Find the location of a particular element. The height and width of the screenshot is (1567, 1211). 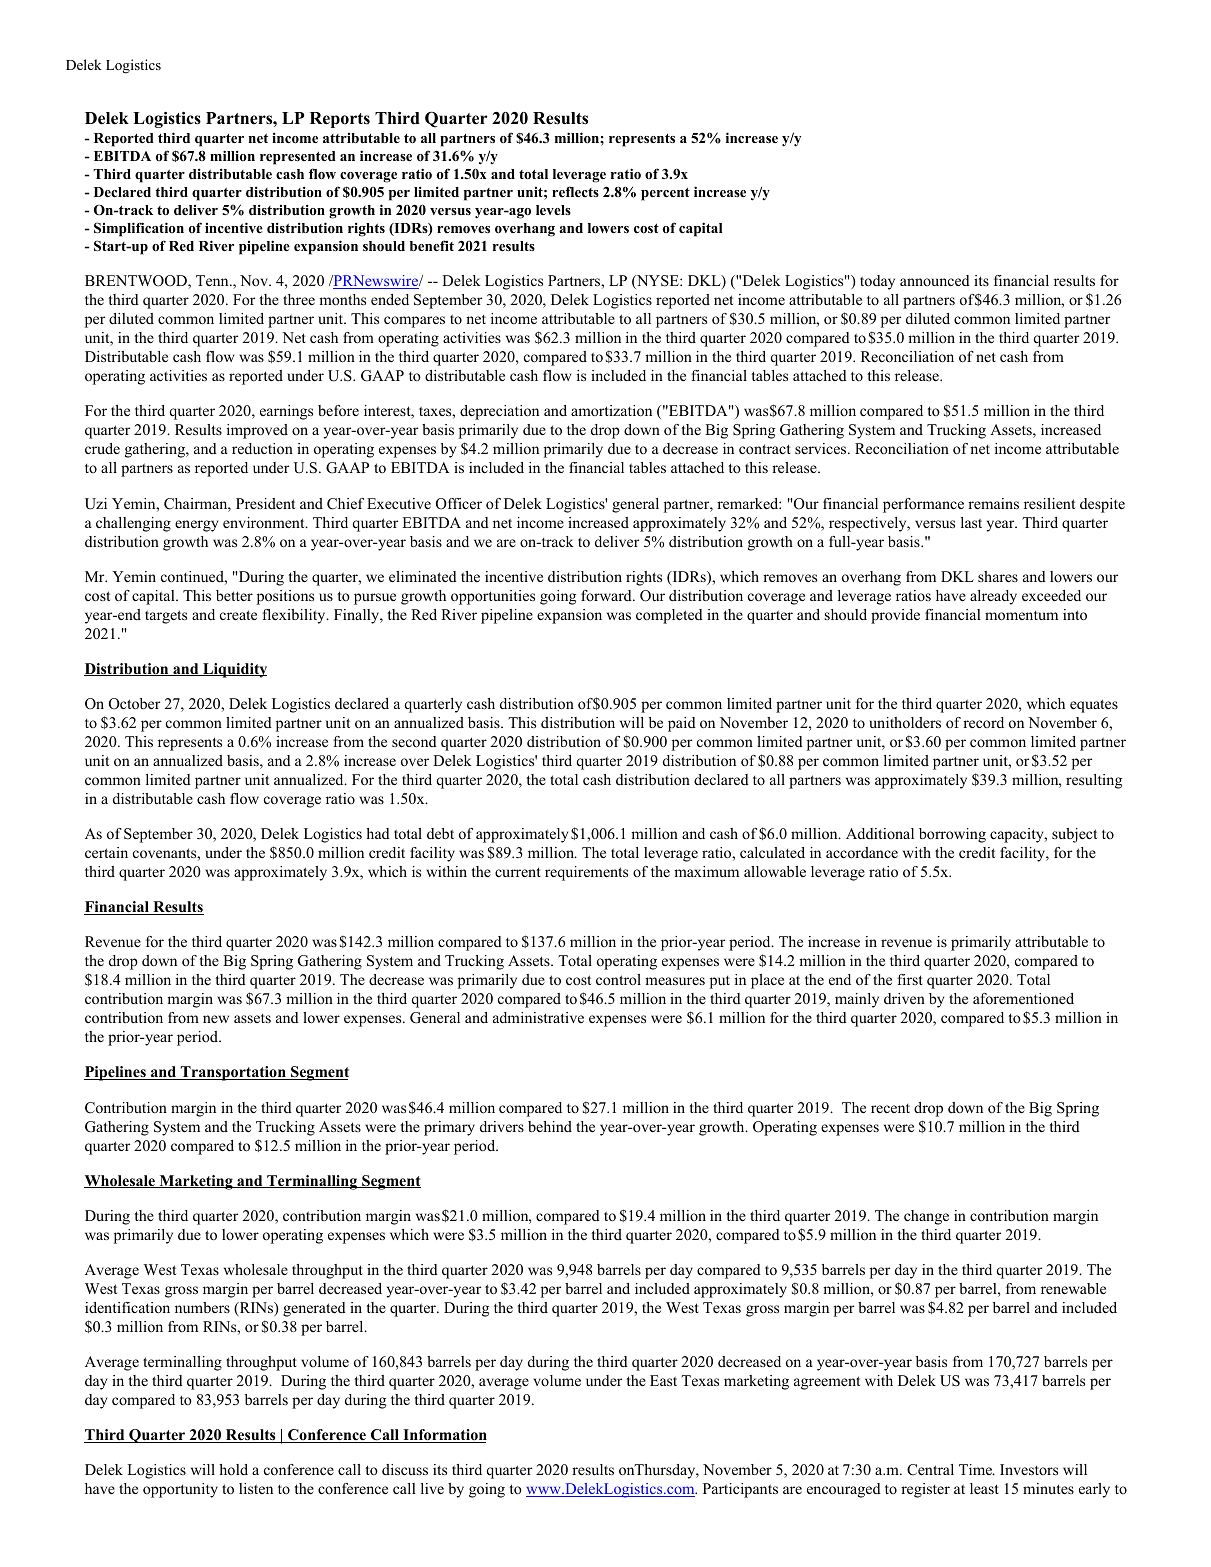

Transportation is located at coordinates (233, 1073).
